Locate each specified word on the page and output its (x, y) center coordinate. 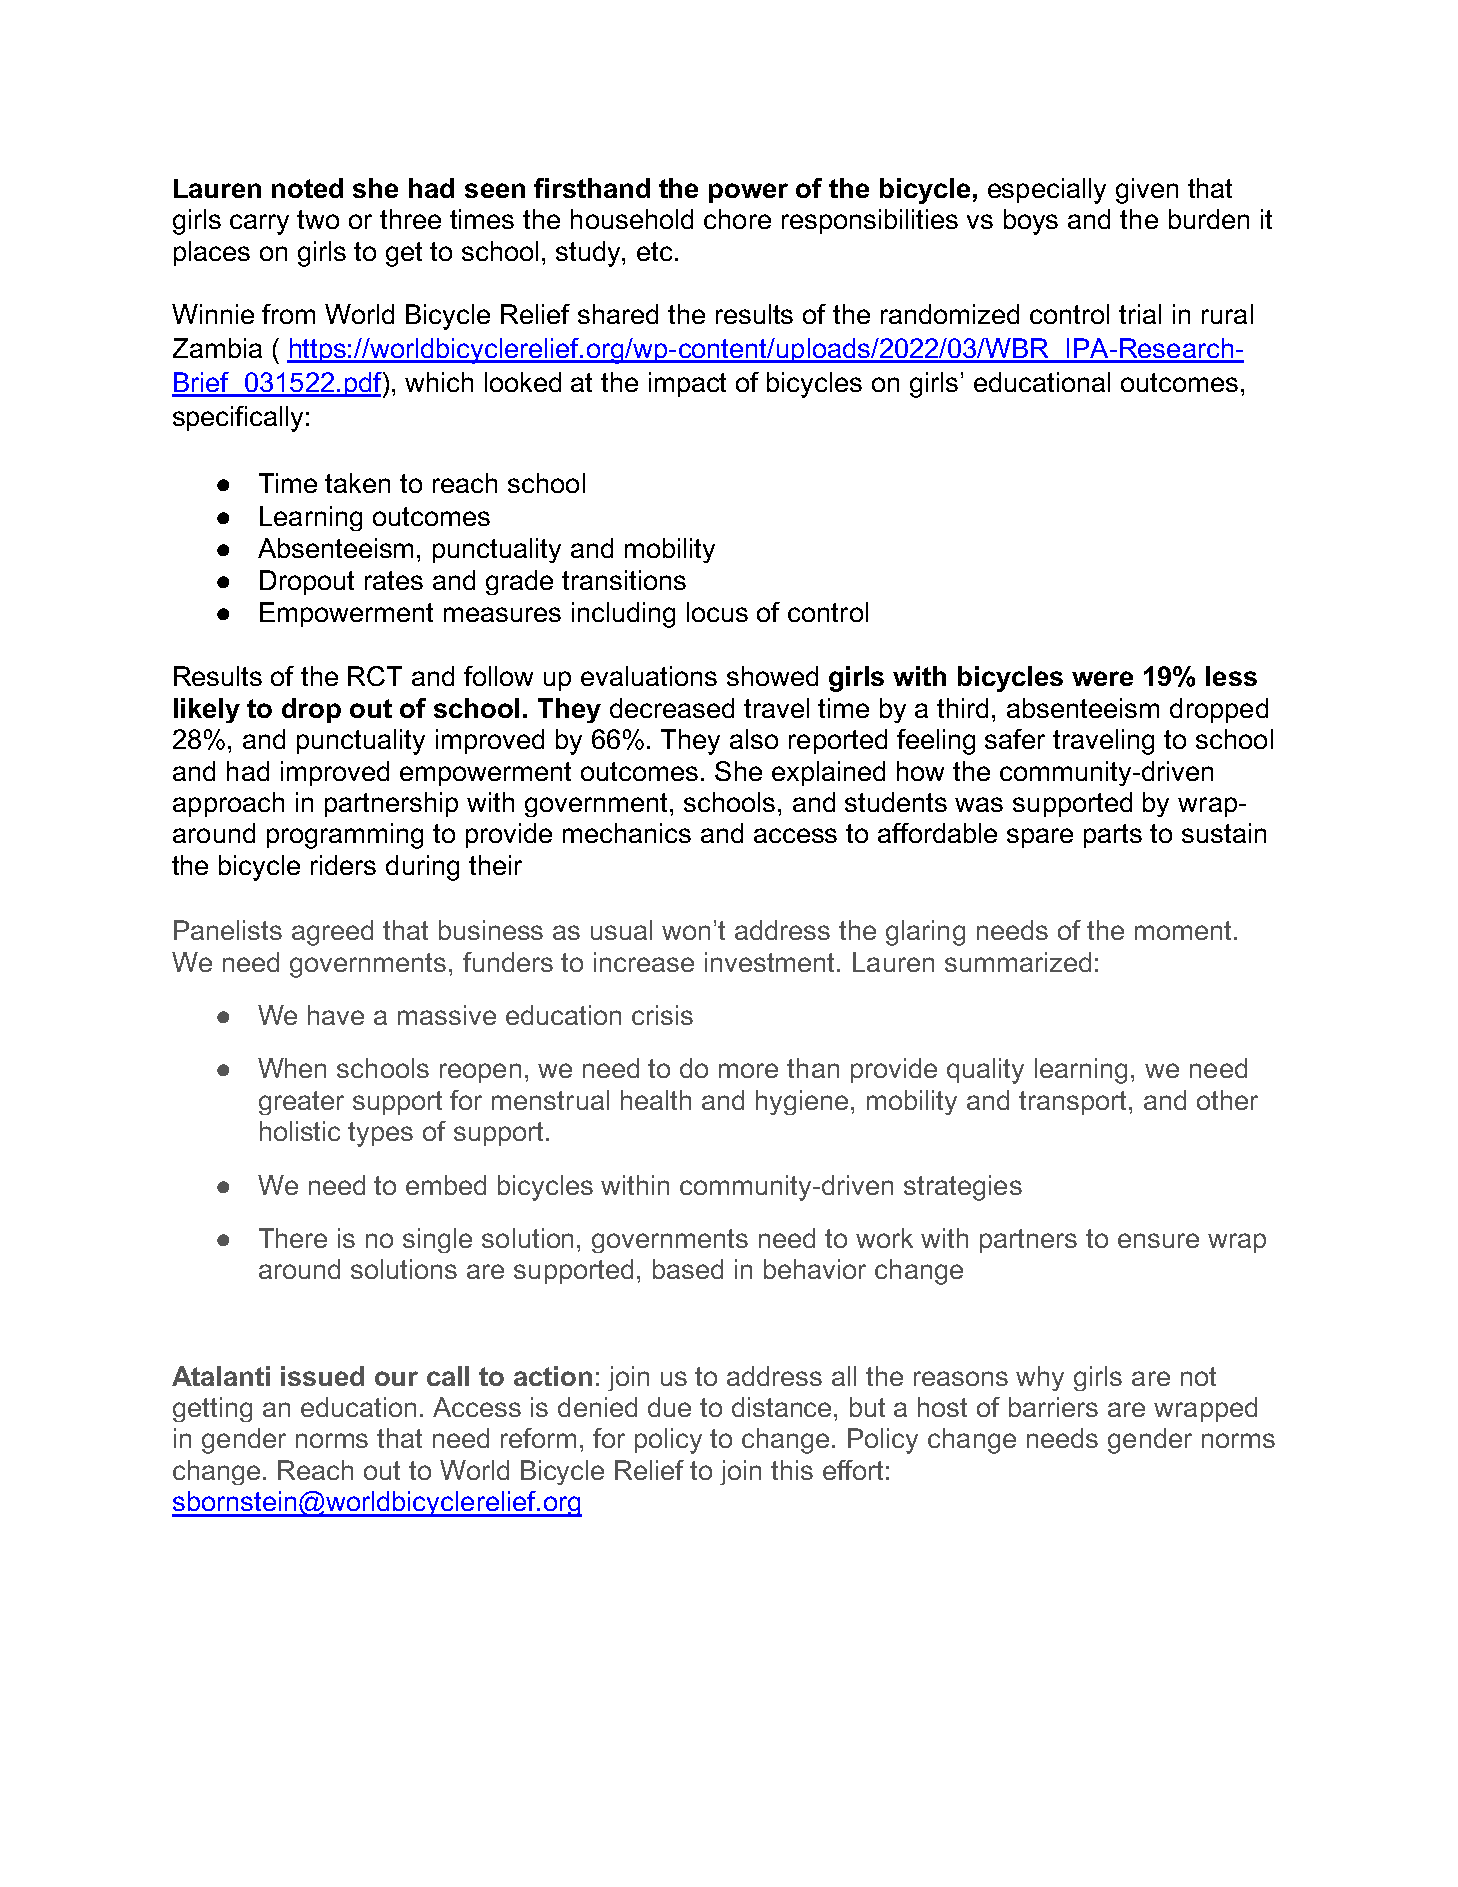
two (318, 219)
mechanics (627, 833)
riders (343, 865)
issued (322, 1376)
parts (1113, 836)
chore (737, 219)
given (1147, 191)
